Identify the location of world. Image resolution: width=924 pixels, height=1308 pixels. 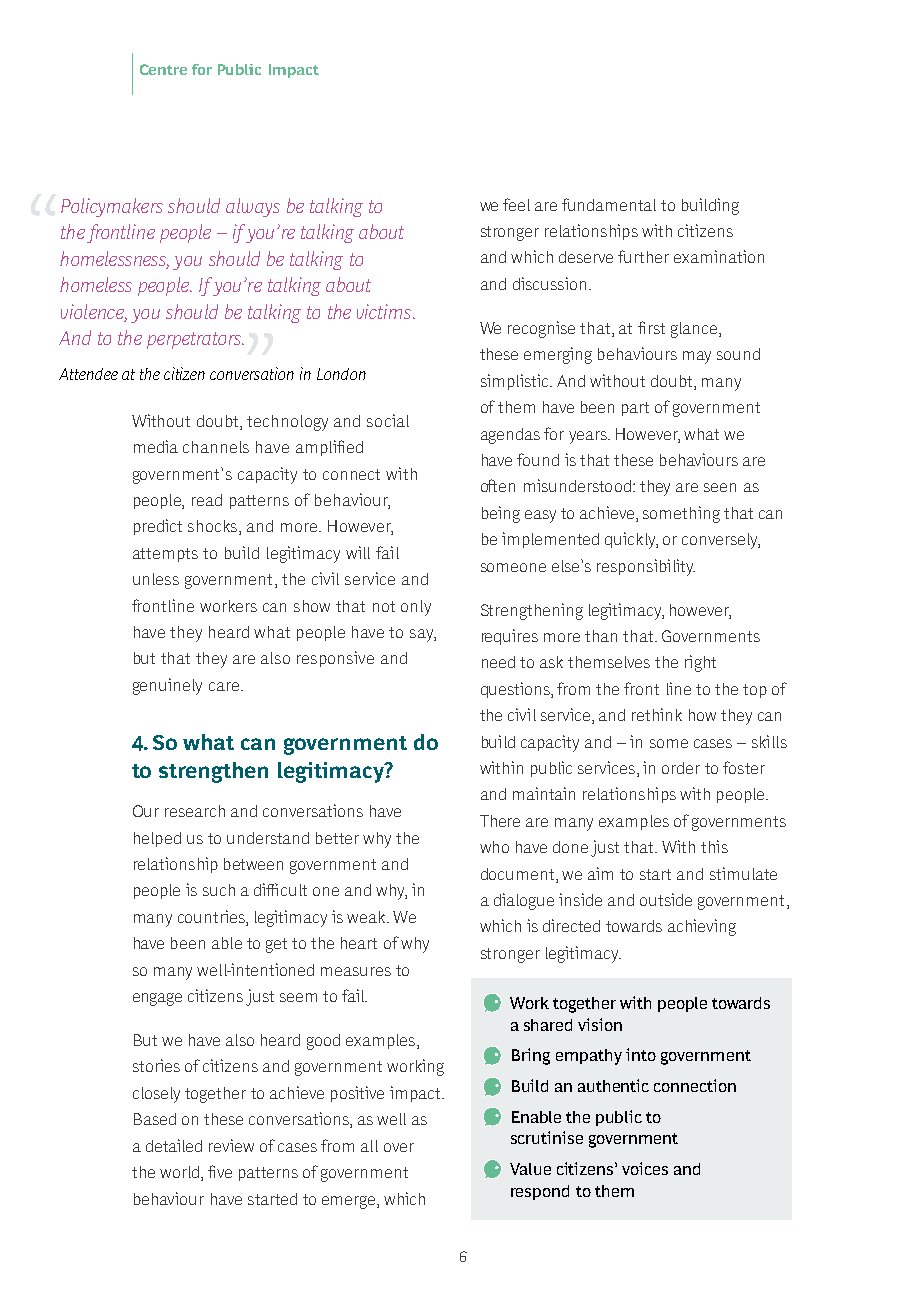
(179, 1172).
